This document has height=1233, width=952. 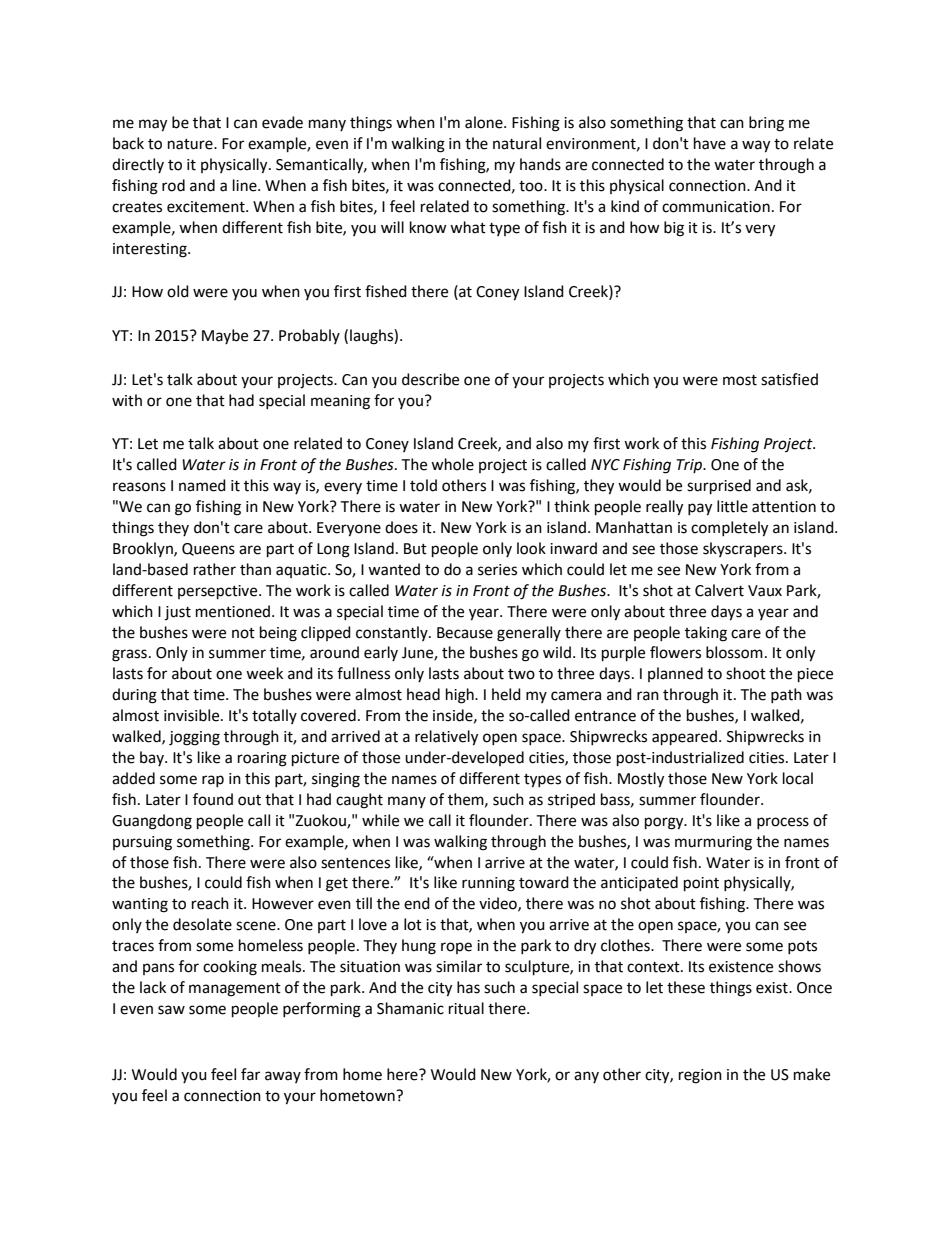 I want to click on named, so click(x=202, y=485).
